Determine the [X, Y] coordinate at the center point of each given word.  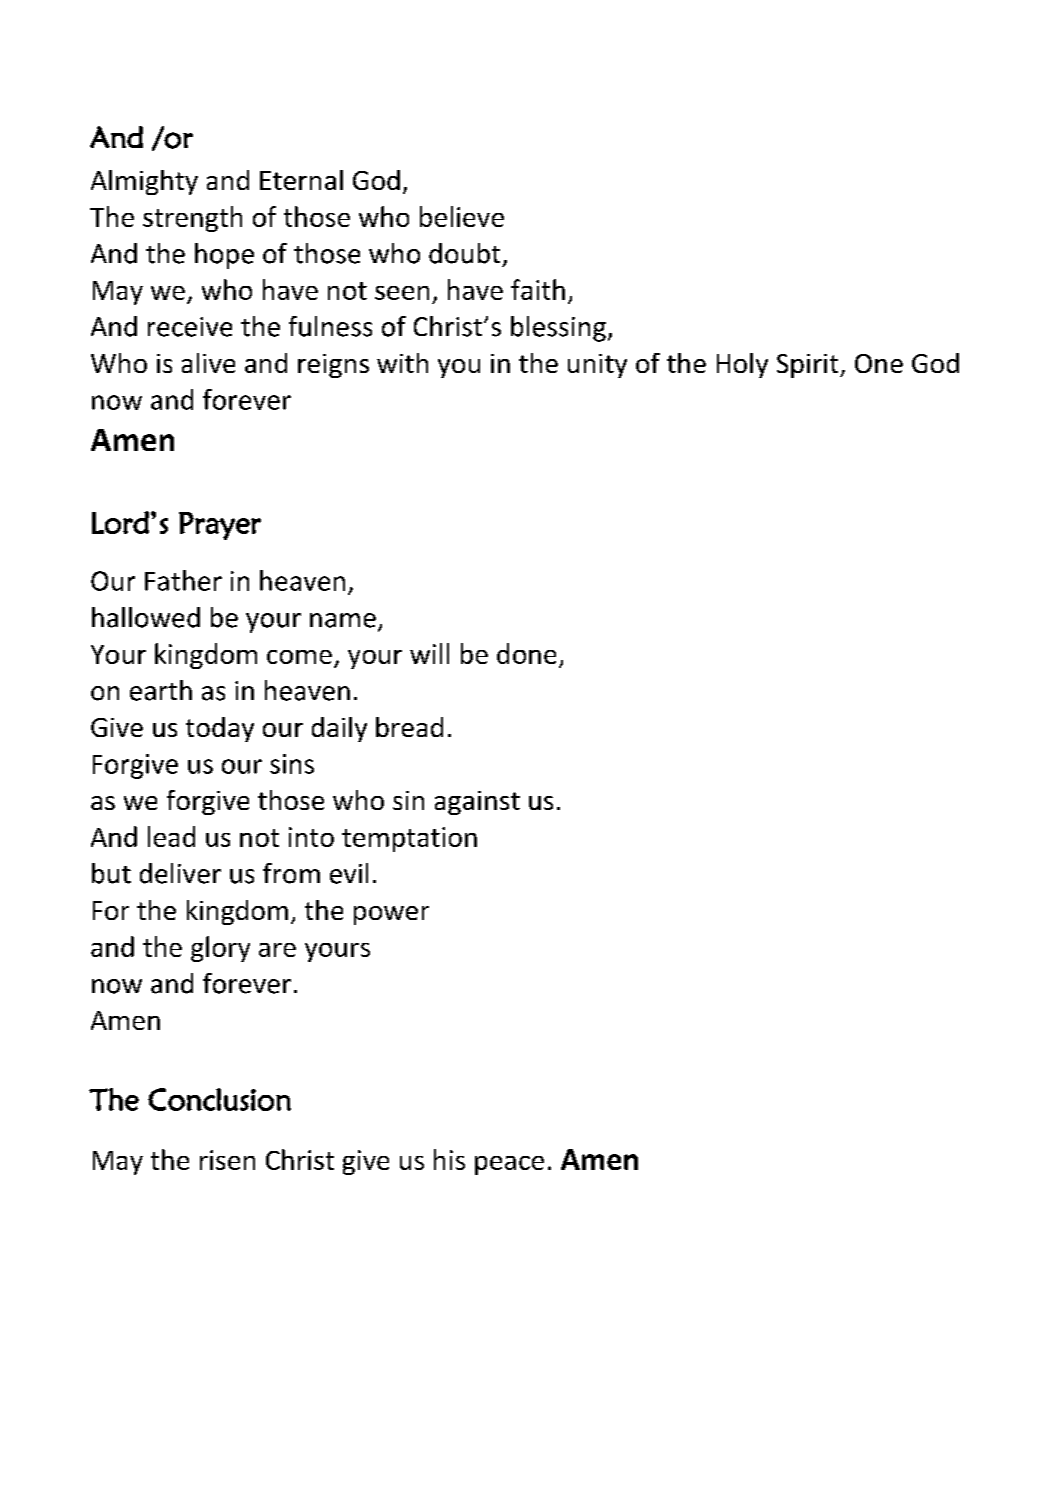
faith [538, 289]
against [477, 803]
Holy [742, 365]
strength [192, 219]
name [343, 620]
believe [462, 216]
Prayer [220, 526]
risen [227, 1160]
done [526, 653]
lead [171, 836]
